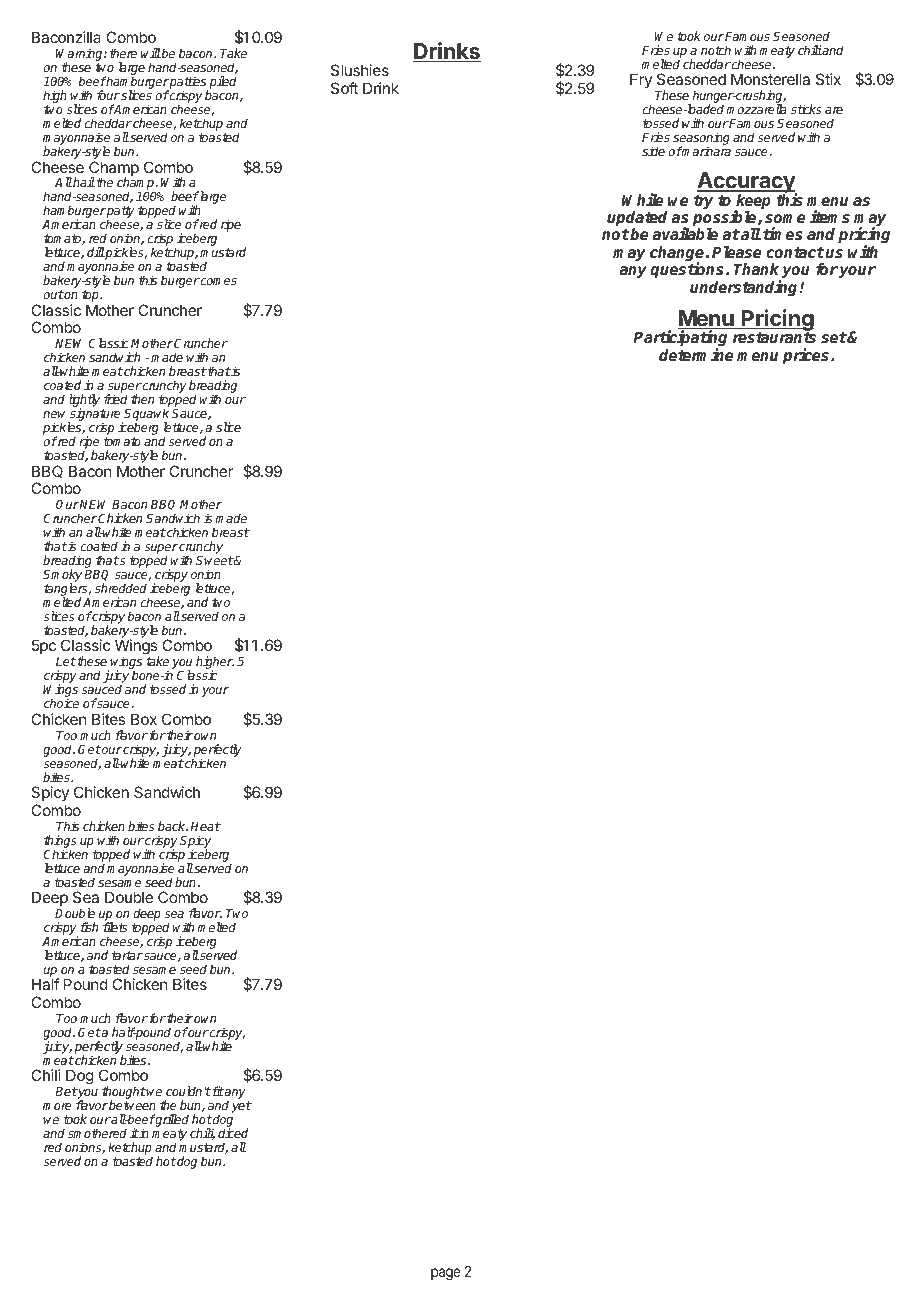 This document has height=1308, width=924. Describe the element at coordinates (807, 356) in the document. I see `prices` at that location.
